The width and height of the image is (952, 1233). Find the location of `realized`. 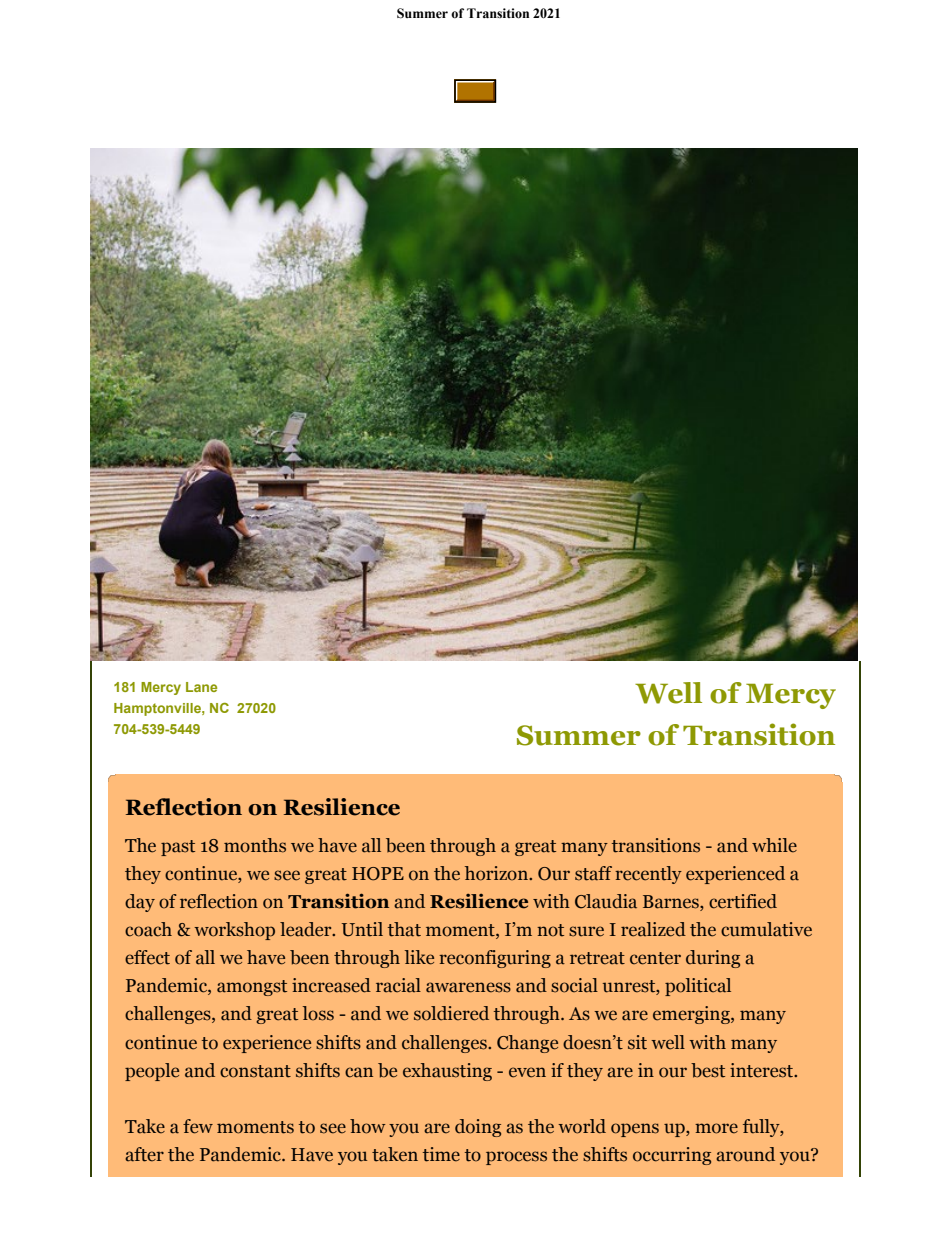

realized is located at coordinates (653, 929).
